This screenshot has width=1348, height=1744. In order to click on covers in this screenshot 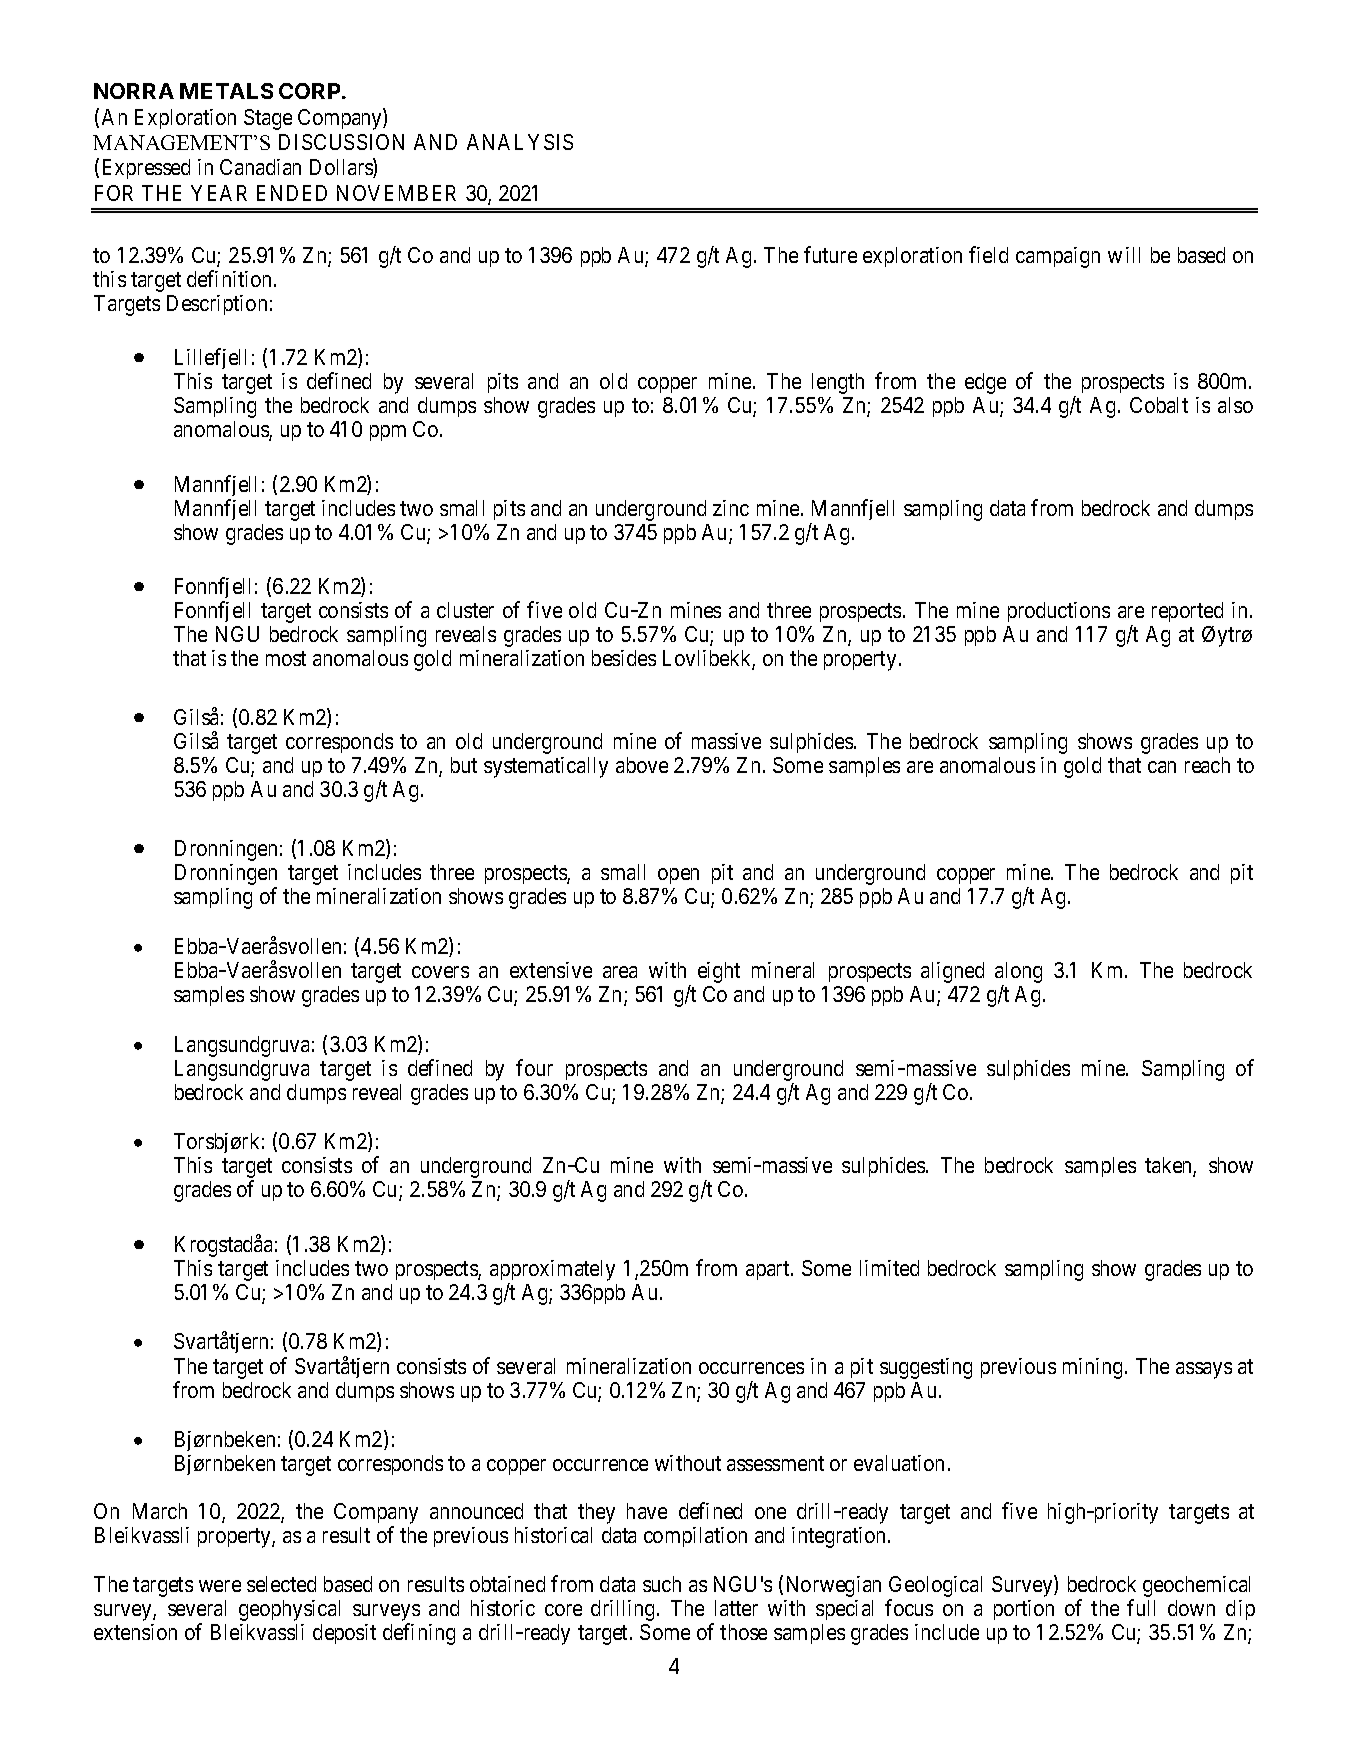, I will do `click(440, 972)`.
